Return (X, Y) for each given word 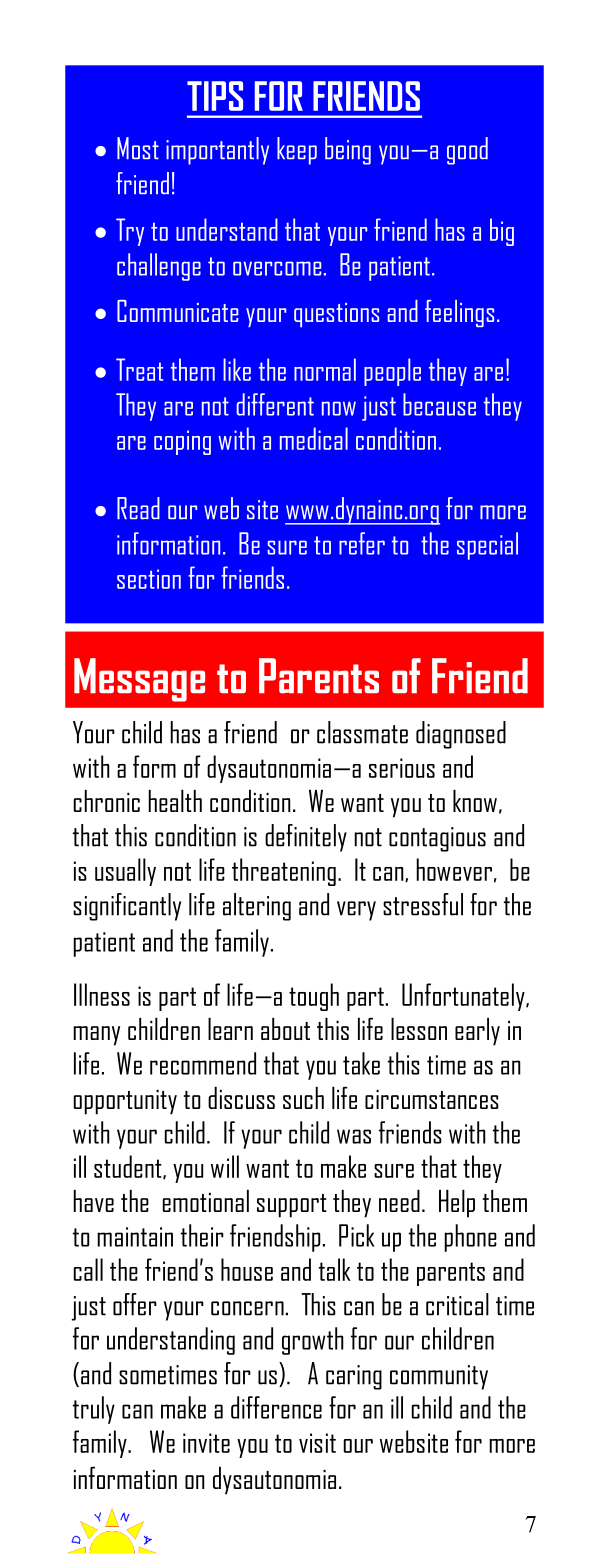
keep (297, 151)
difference (276, 1407)
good (467, 151)
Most (138, 148)
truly (94, 1410)
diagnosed (461, 735)
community (439, 1377)
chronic (106, 801)
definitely (306, 838)
